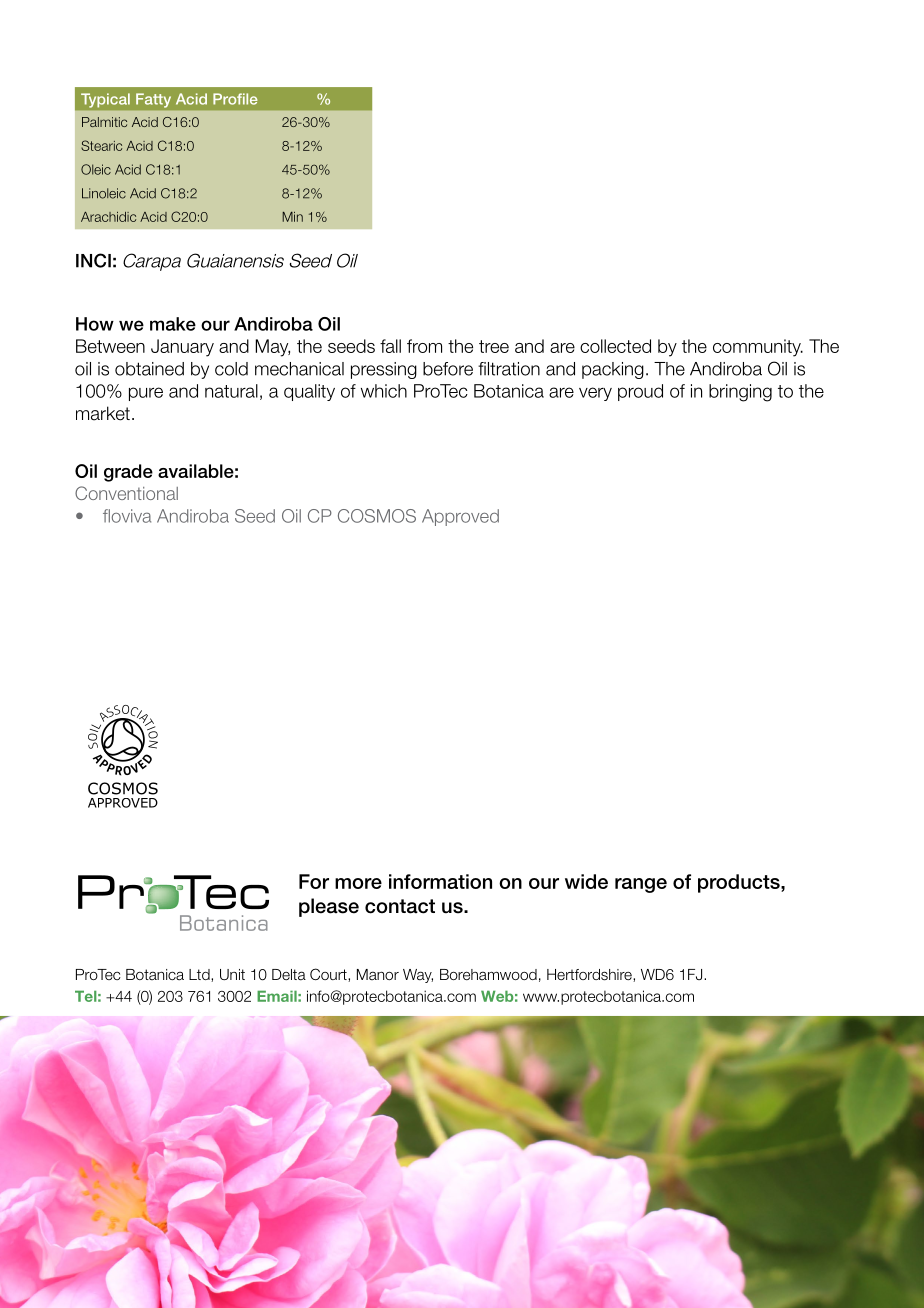  I want to click on packing, so click(613, 370).
